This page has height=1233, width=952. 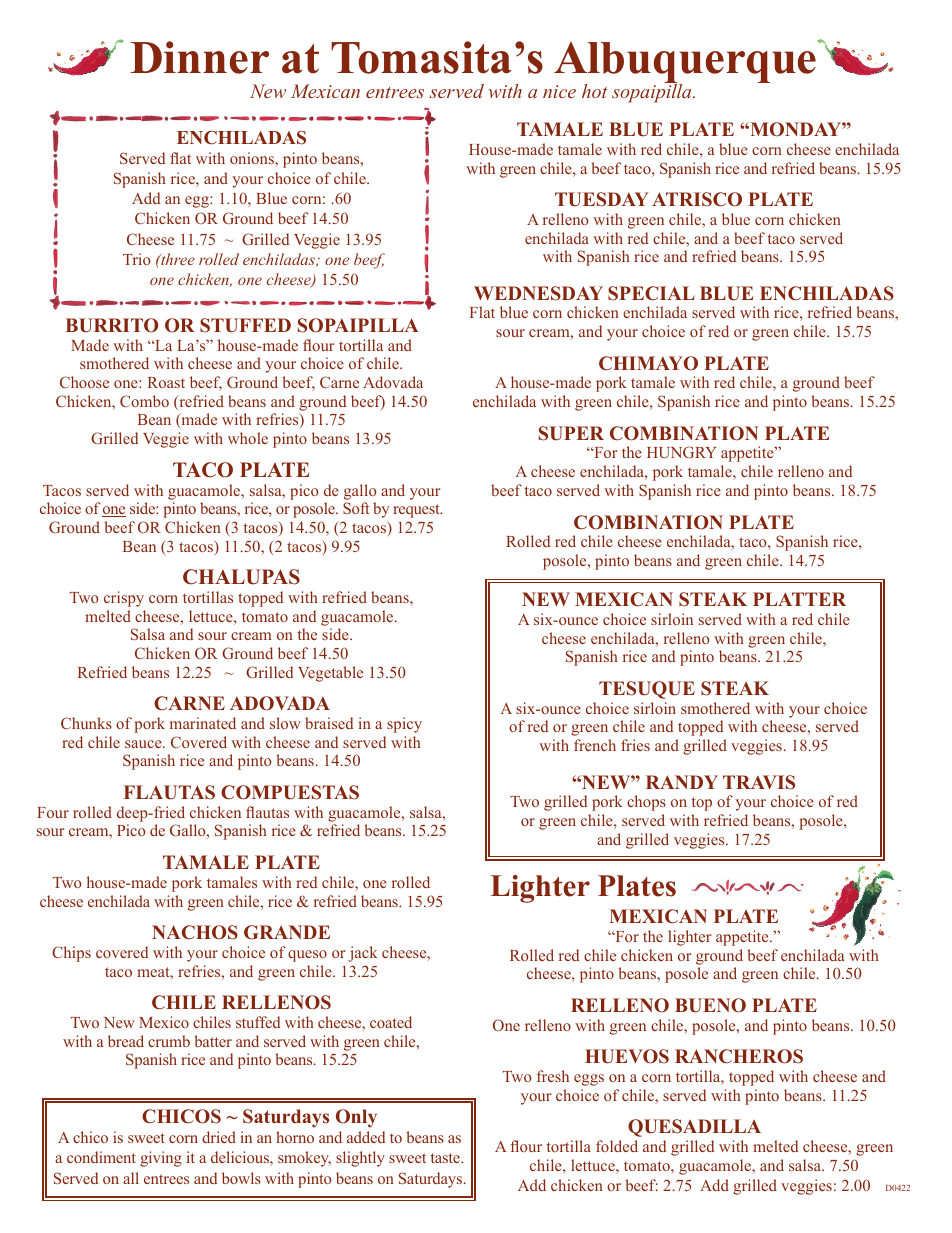 I want to click on QUESADILLA, so click(x=694, y=1128).
